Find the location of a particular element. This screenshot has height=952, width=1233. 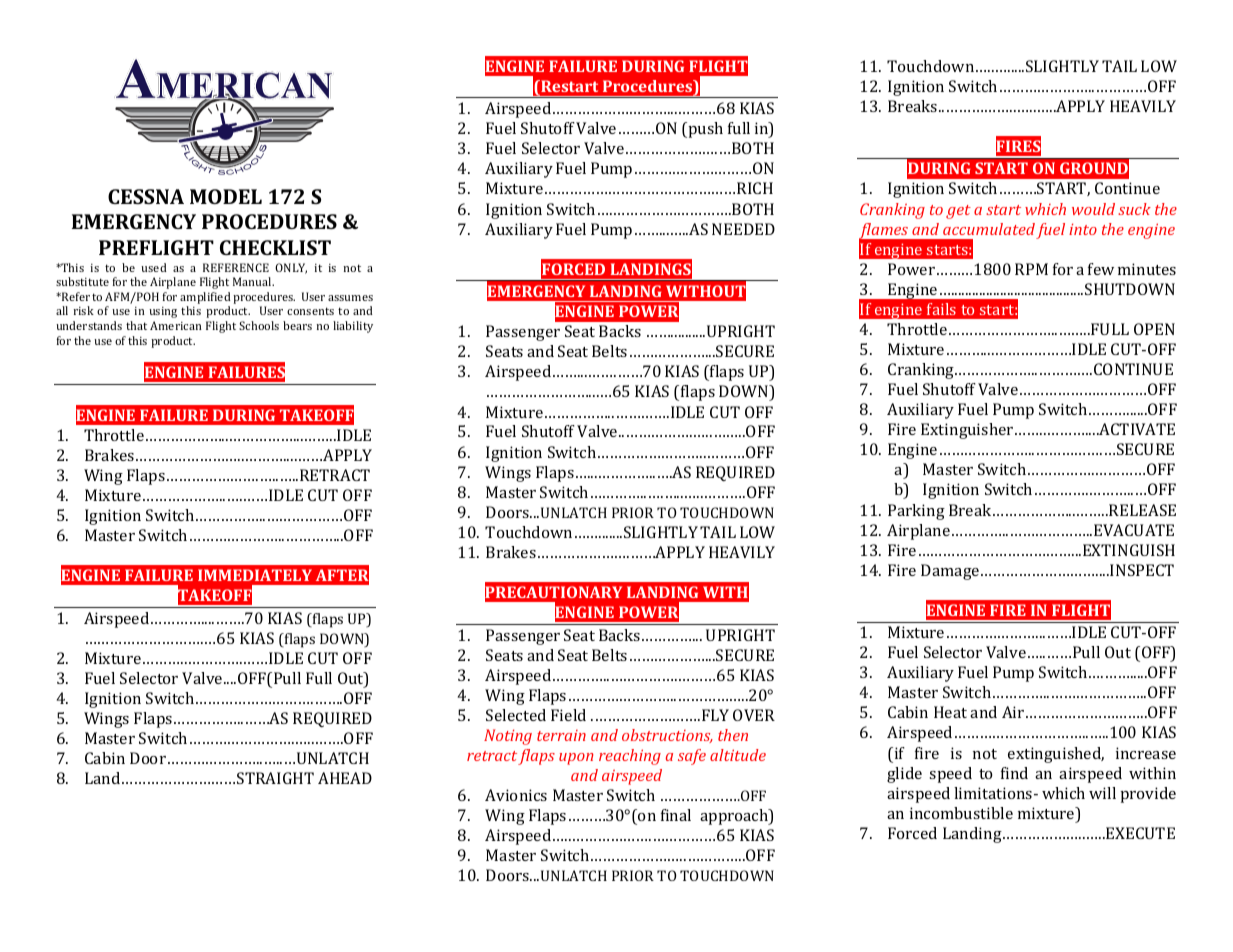

AHEAD is located at coordinates (345, 778).
